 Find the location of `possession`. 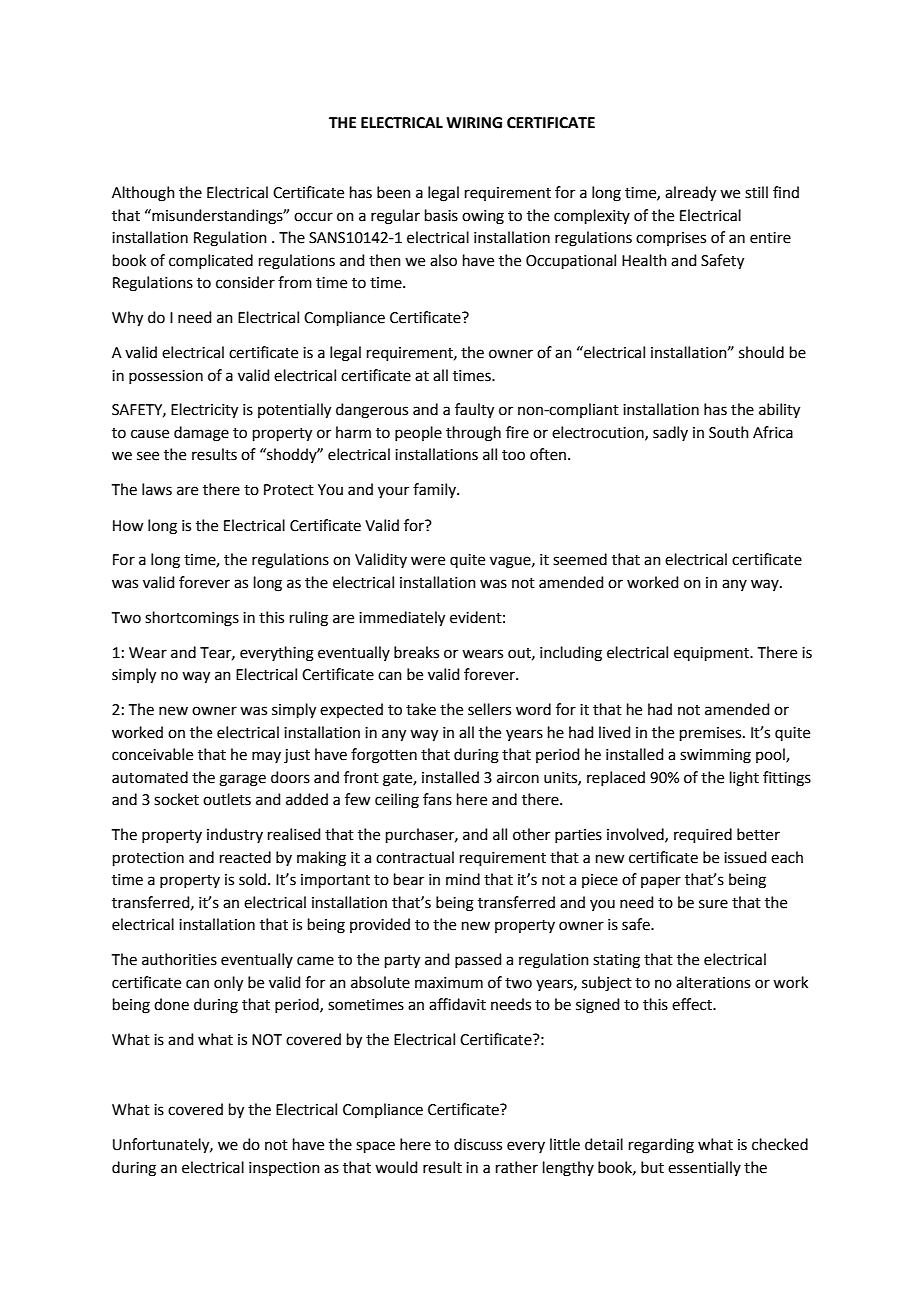

possession is located at coordinates (166, 377).
